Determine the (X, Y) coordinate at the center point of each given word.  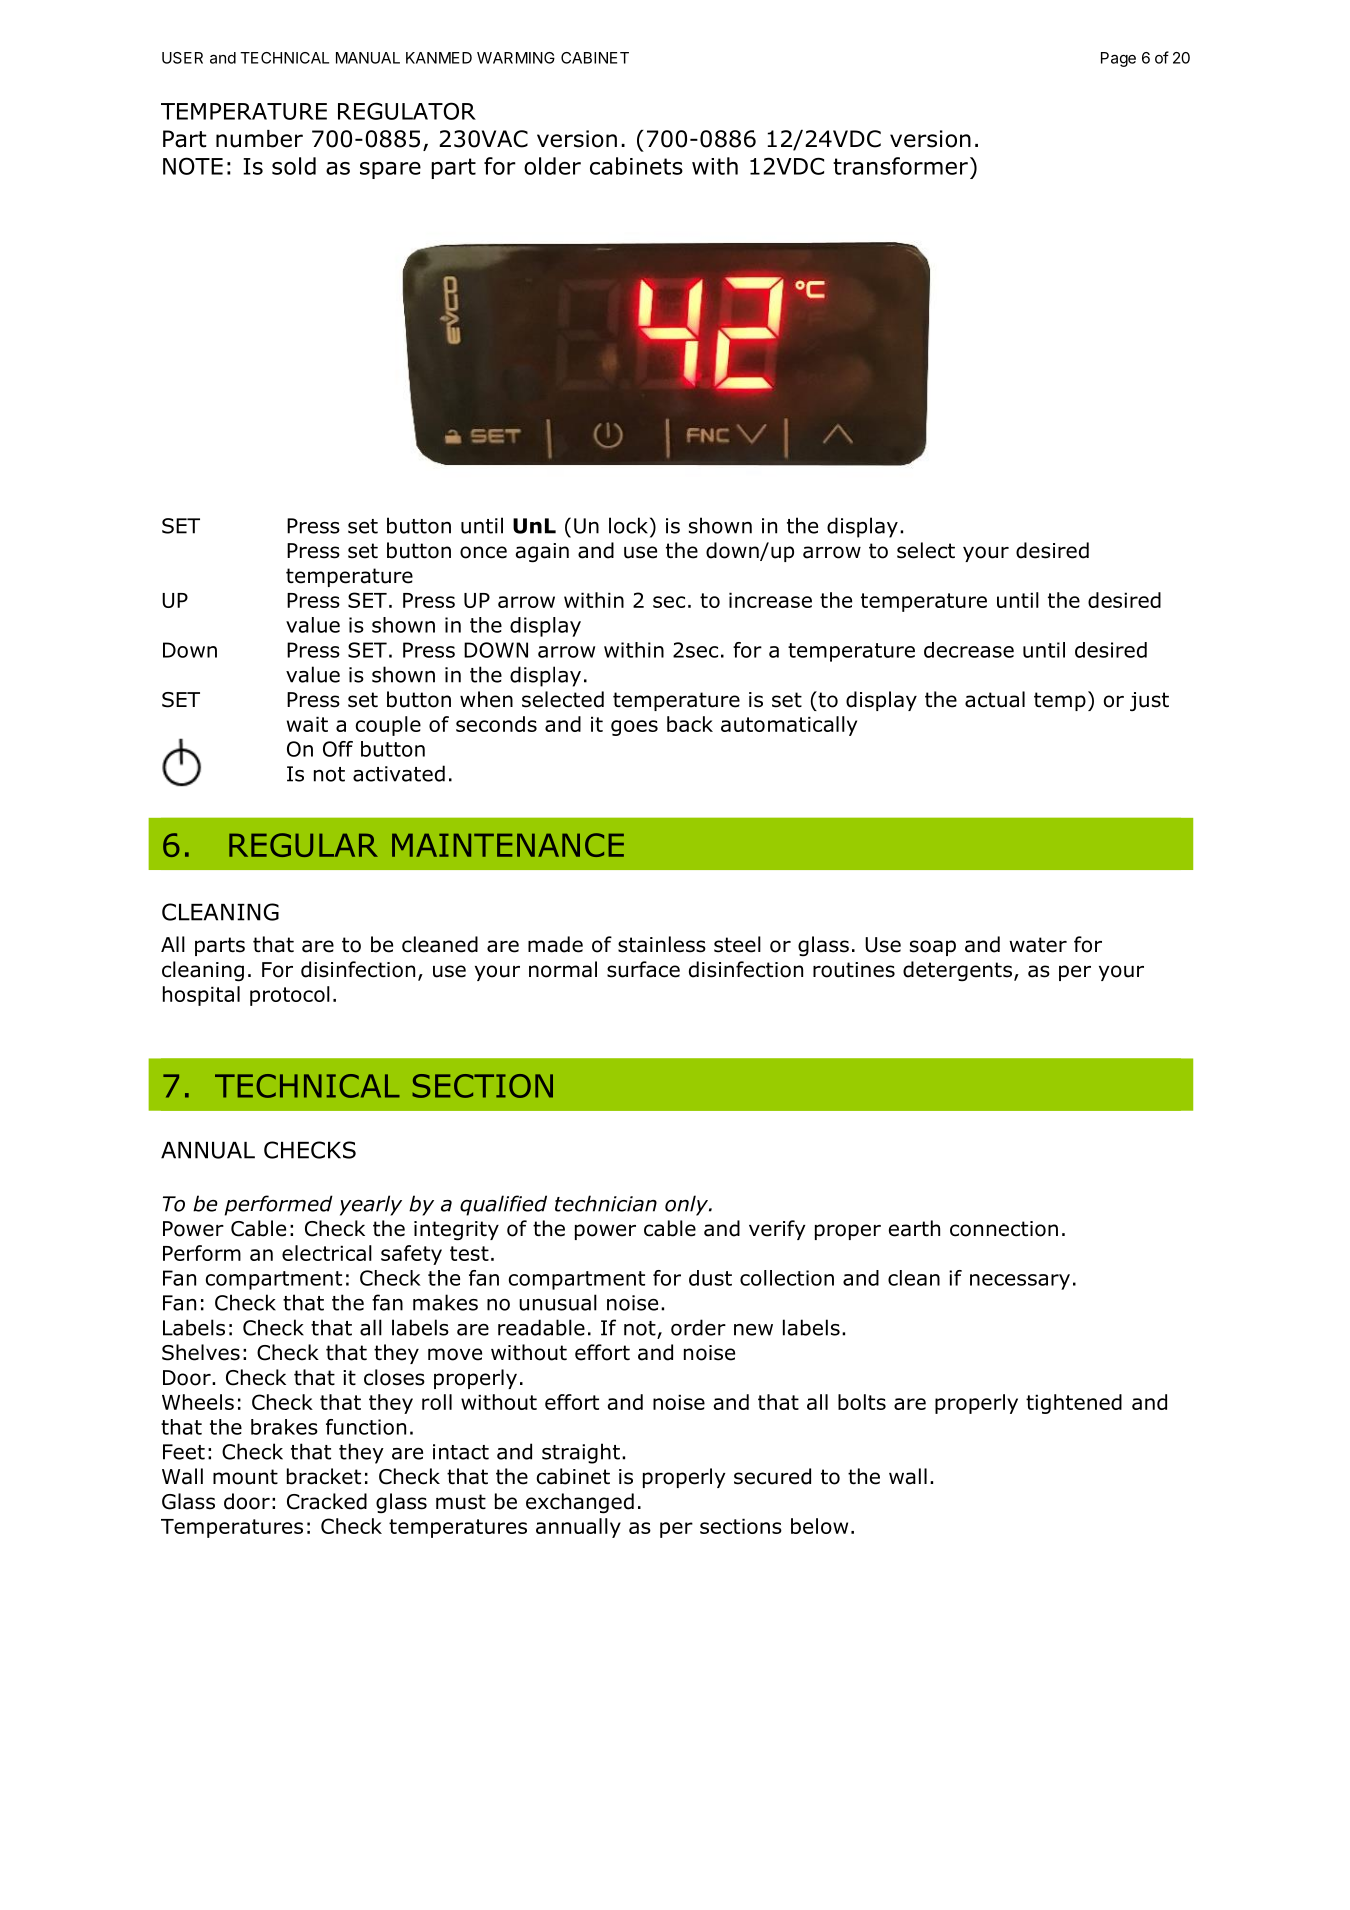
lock (628, 525)
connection (1004, 1229)
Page (1118, 59)
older (552, 166)
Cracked (327, 1501)
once (483, 552)
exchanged (580, 1503)
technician (606, 1203)
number (259, 139)
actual (995, 699)
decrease (969, 650)
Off (338, 749)
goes (634, 728)
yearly (371, 1205)
